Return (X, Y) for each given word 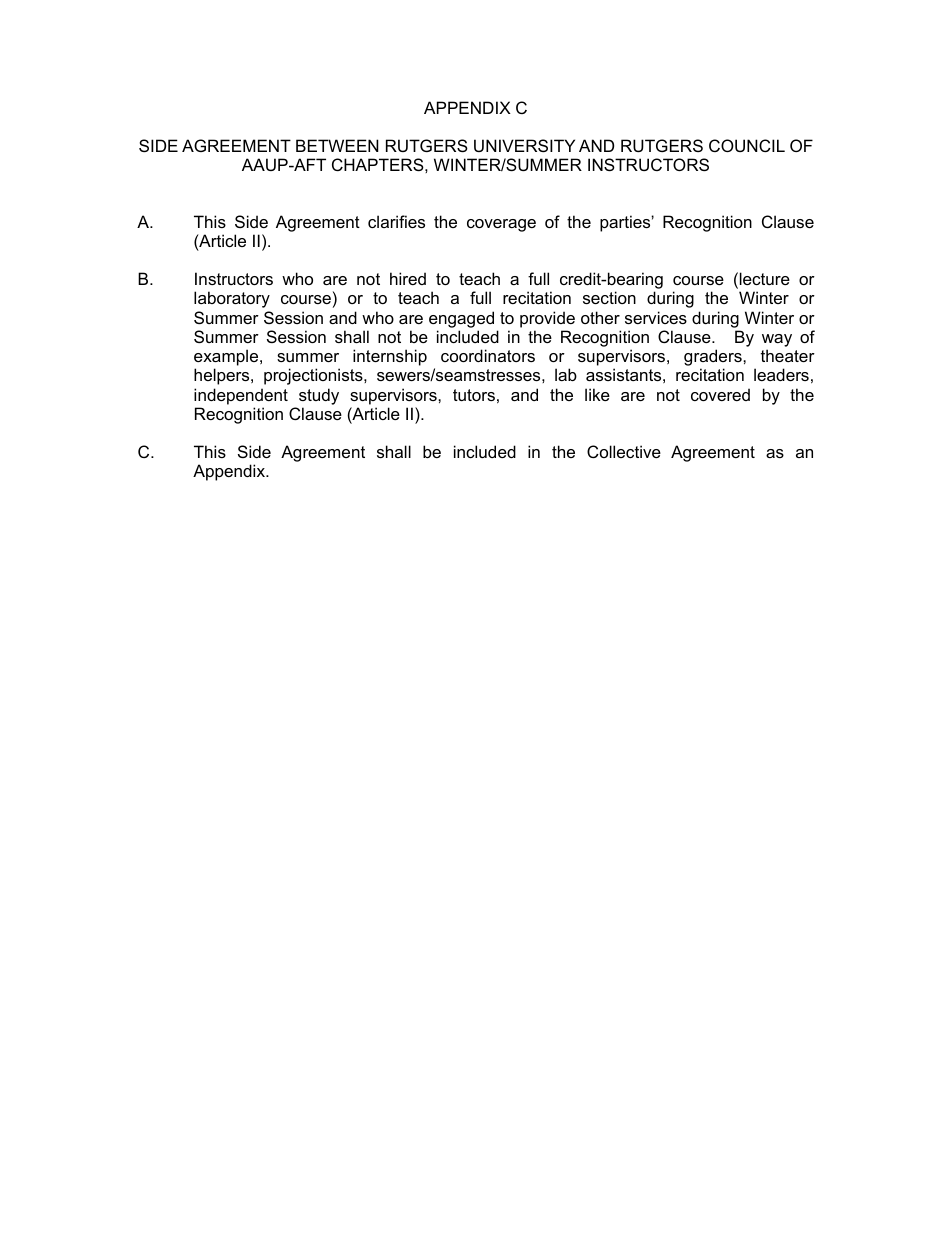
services (656, 317)
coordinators (488, 355)
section (609, 297)
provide (547, 319)
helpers (223, 376)
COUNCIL (747, 145)
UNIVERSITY (524, 145)
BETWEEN (337, 145)
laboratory (232, 299)
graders (714, 359)
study (319, 396)
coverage (501, 225)
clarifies (396, 221)
